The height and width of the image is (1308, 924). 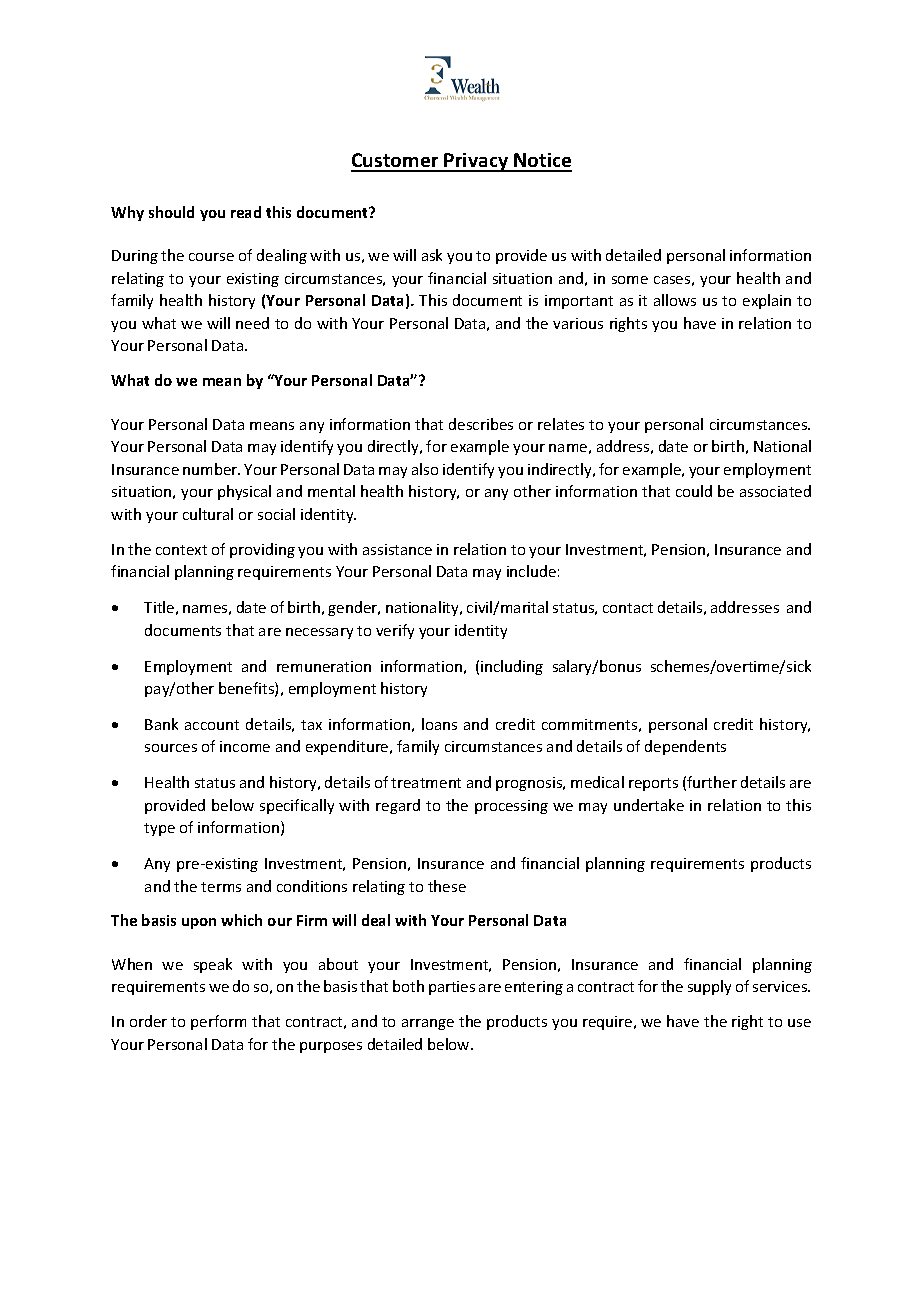 I want to click on describes, so click(x=481, y=424).
